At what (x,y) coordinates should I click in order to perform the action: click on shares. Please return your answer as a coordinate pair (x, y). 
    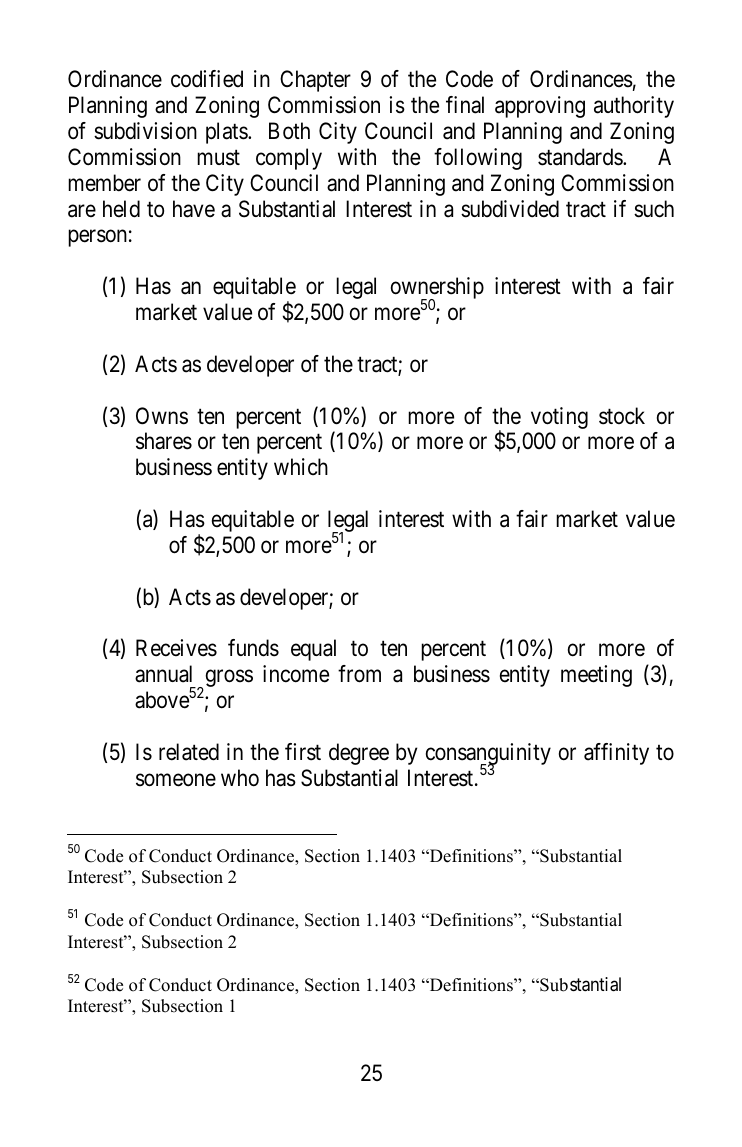
    Looking at the image, I should click on (164, 441).
